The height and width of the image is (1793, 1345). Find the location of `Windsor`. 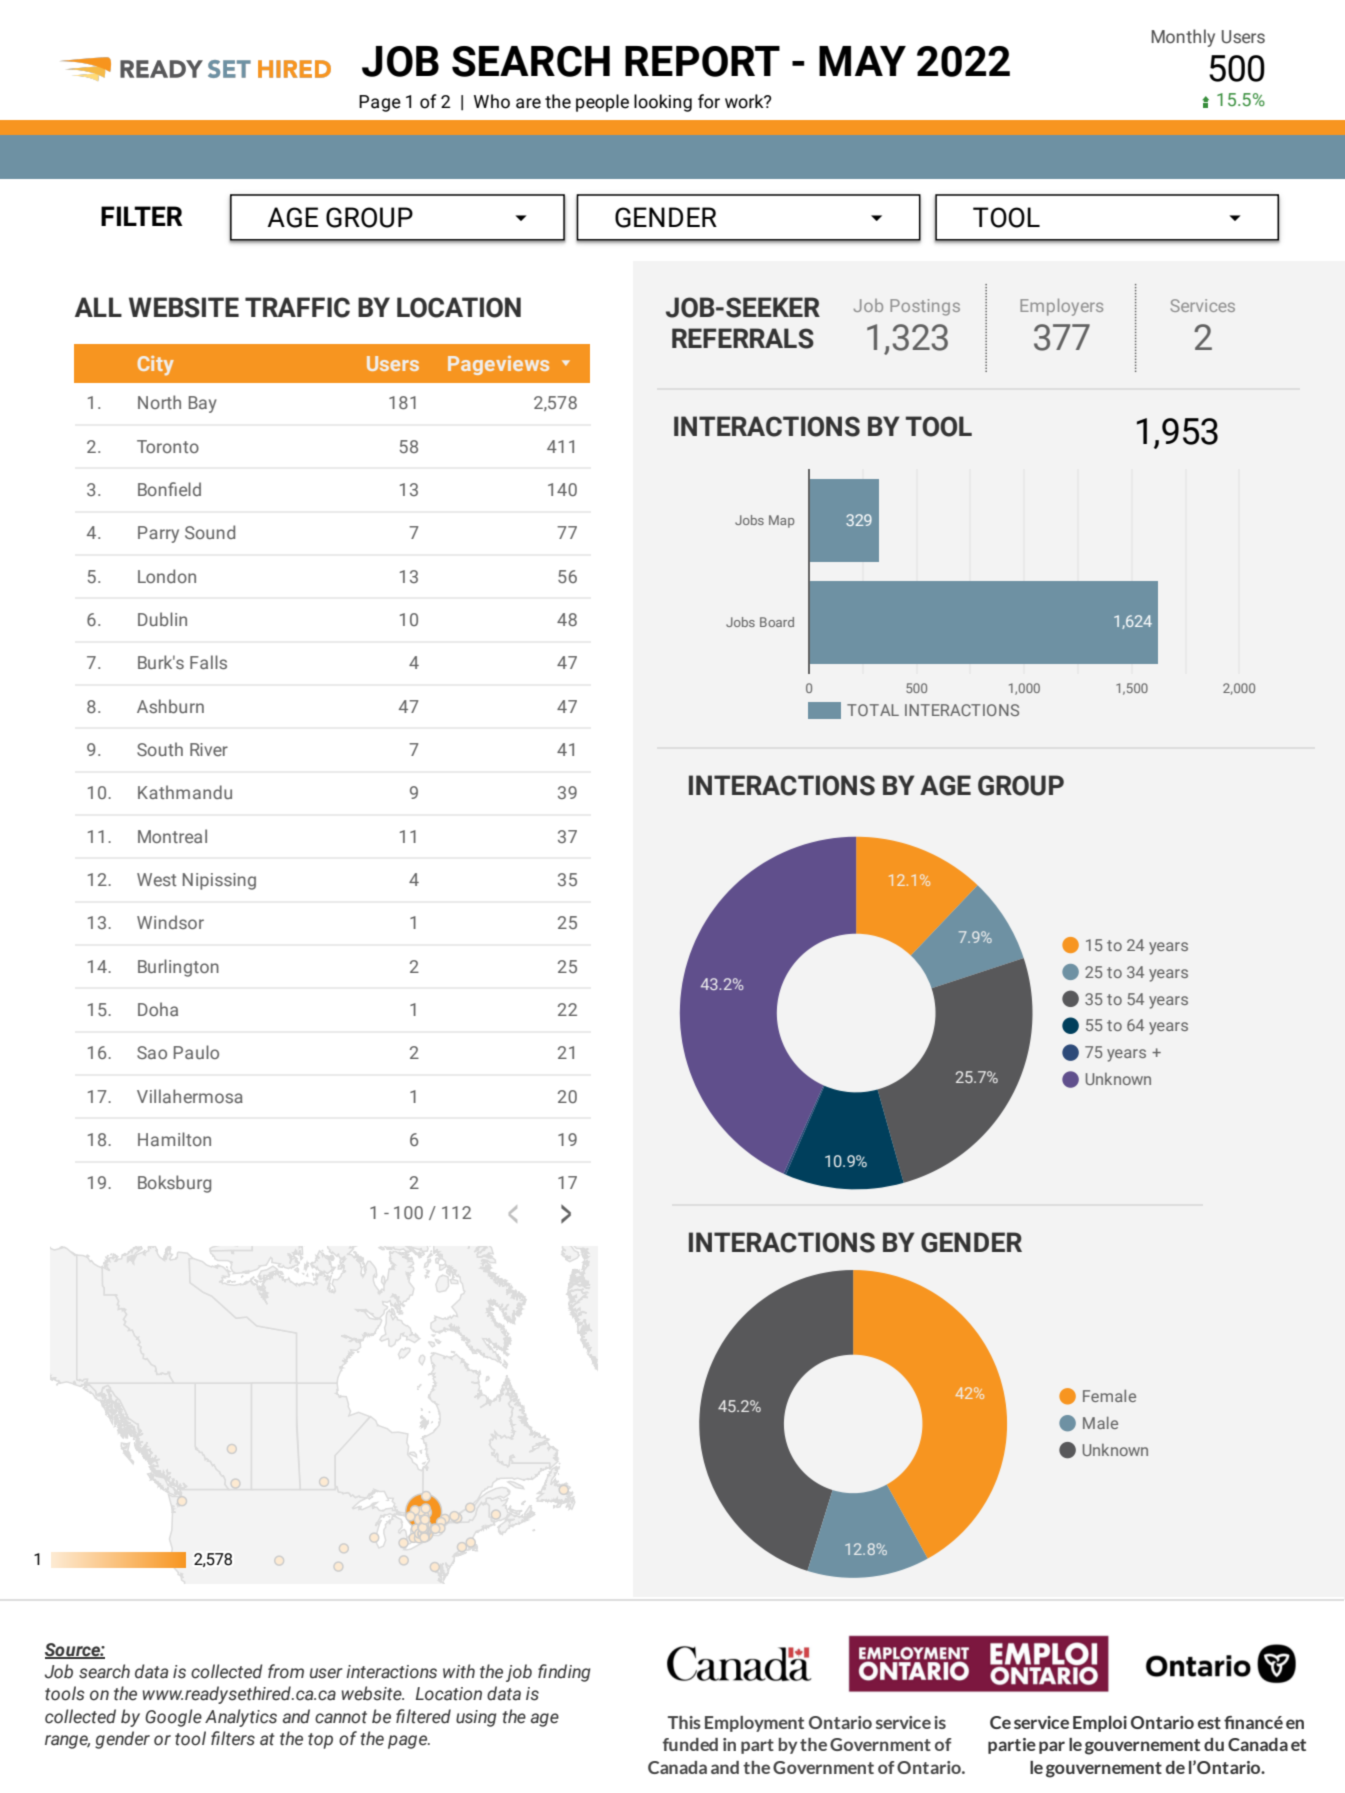

Windsor is located at coordinates (170, 922).
